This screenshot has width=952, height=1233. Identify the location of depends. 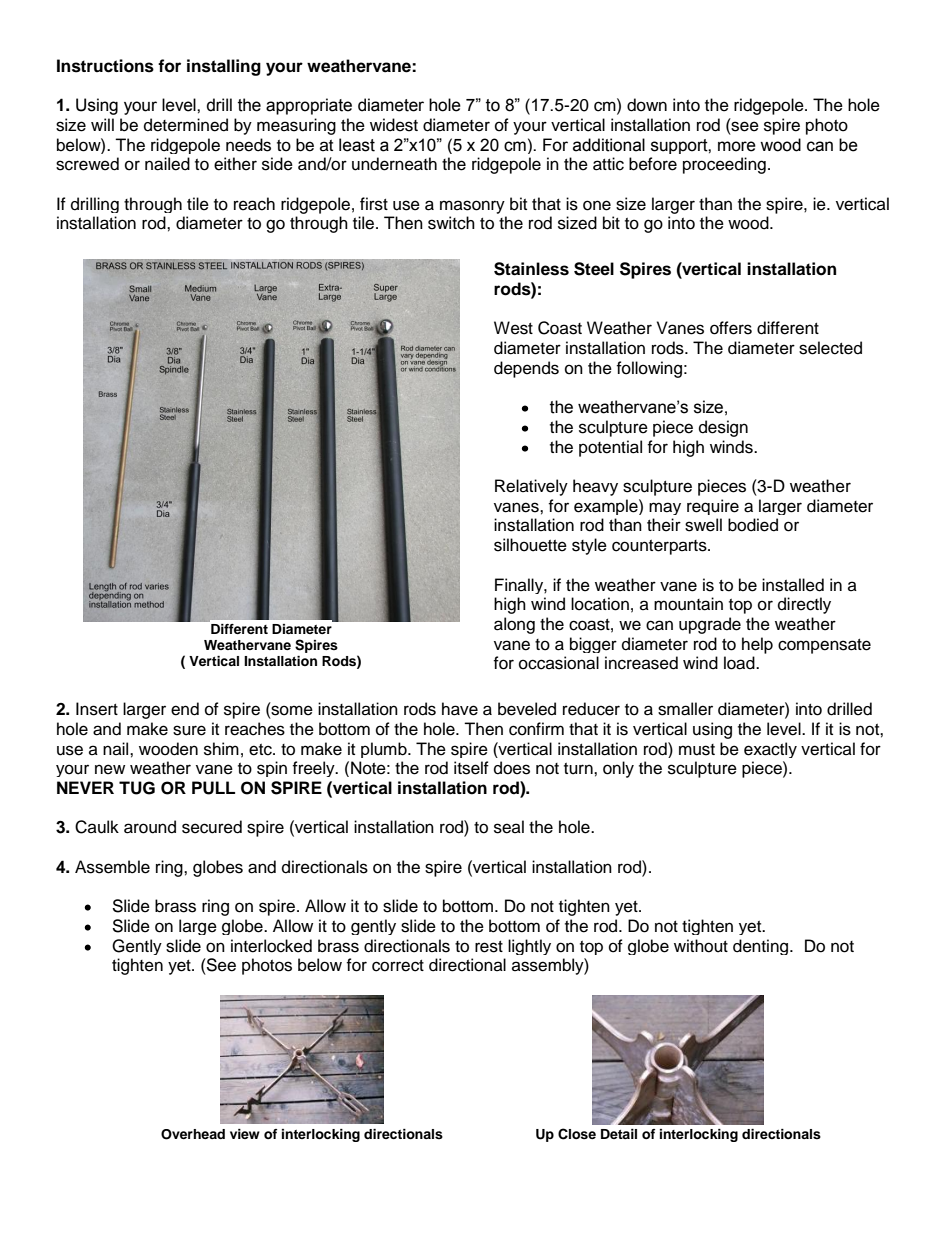
(526, 369).
